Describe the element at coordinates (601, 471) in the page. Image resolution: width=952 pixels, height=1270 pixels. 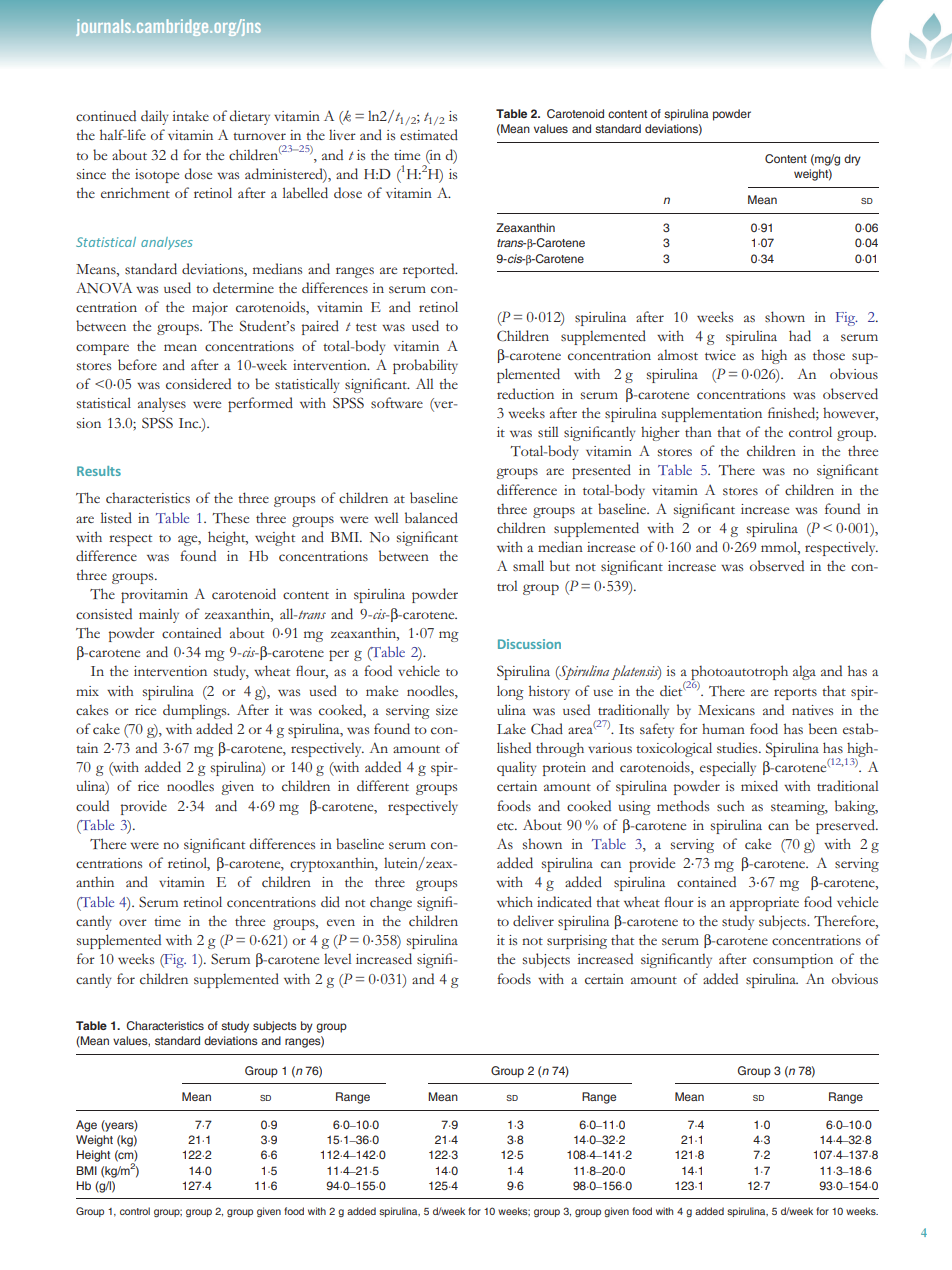
I see `presented` at that location.
